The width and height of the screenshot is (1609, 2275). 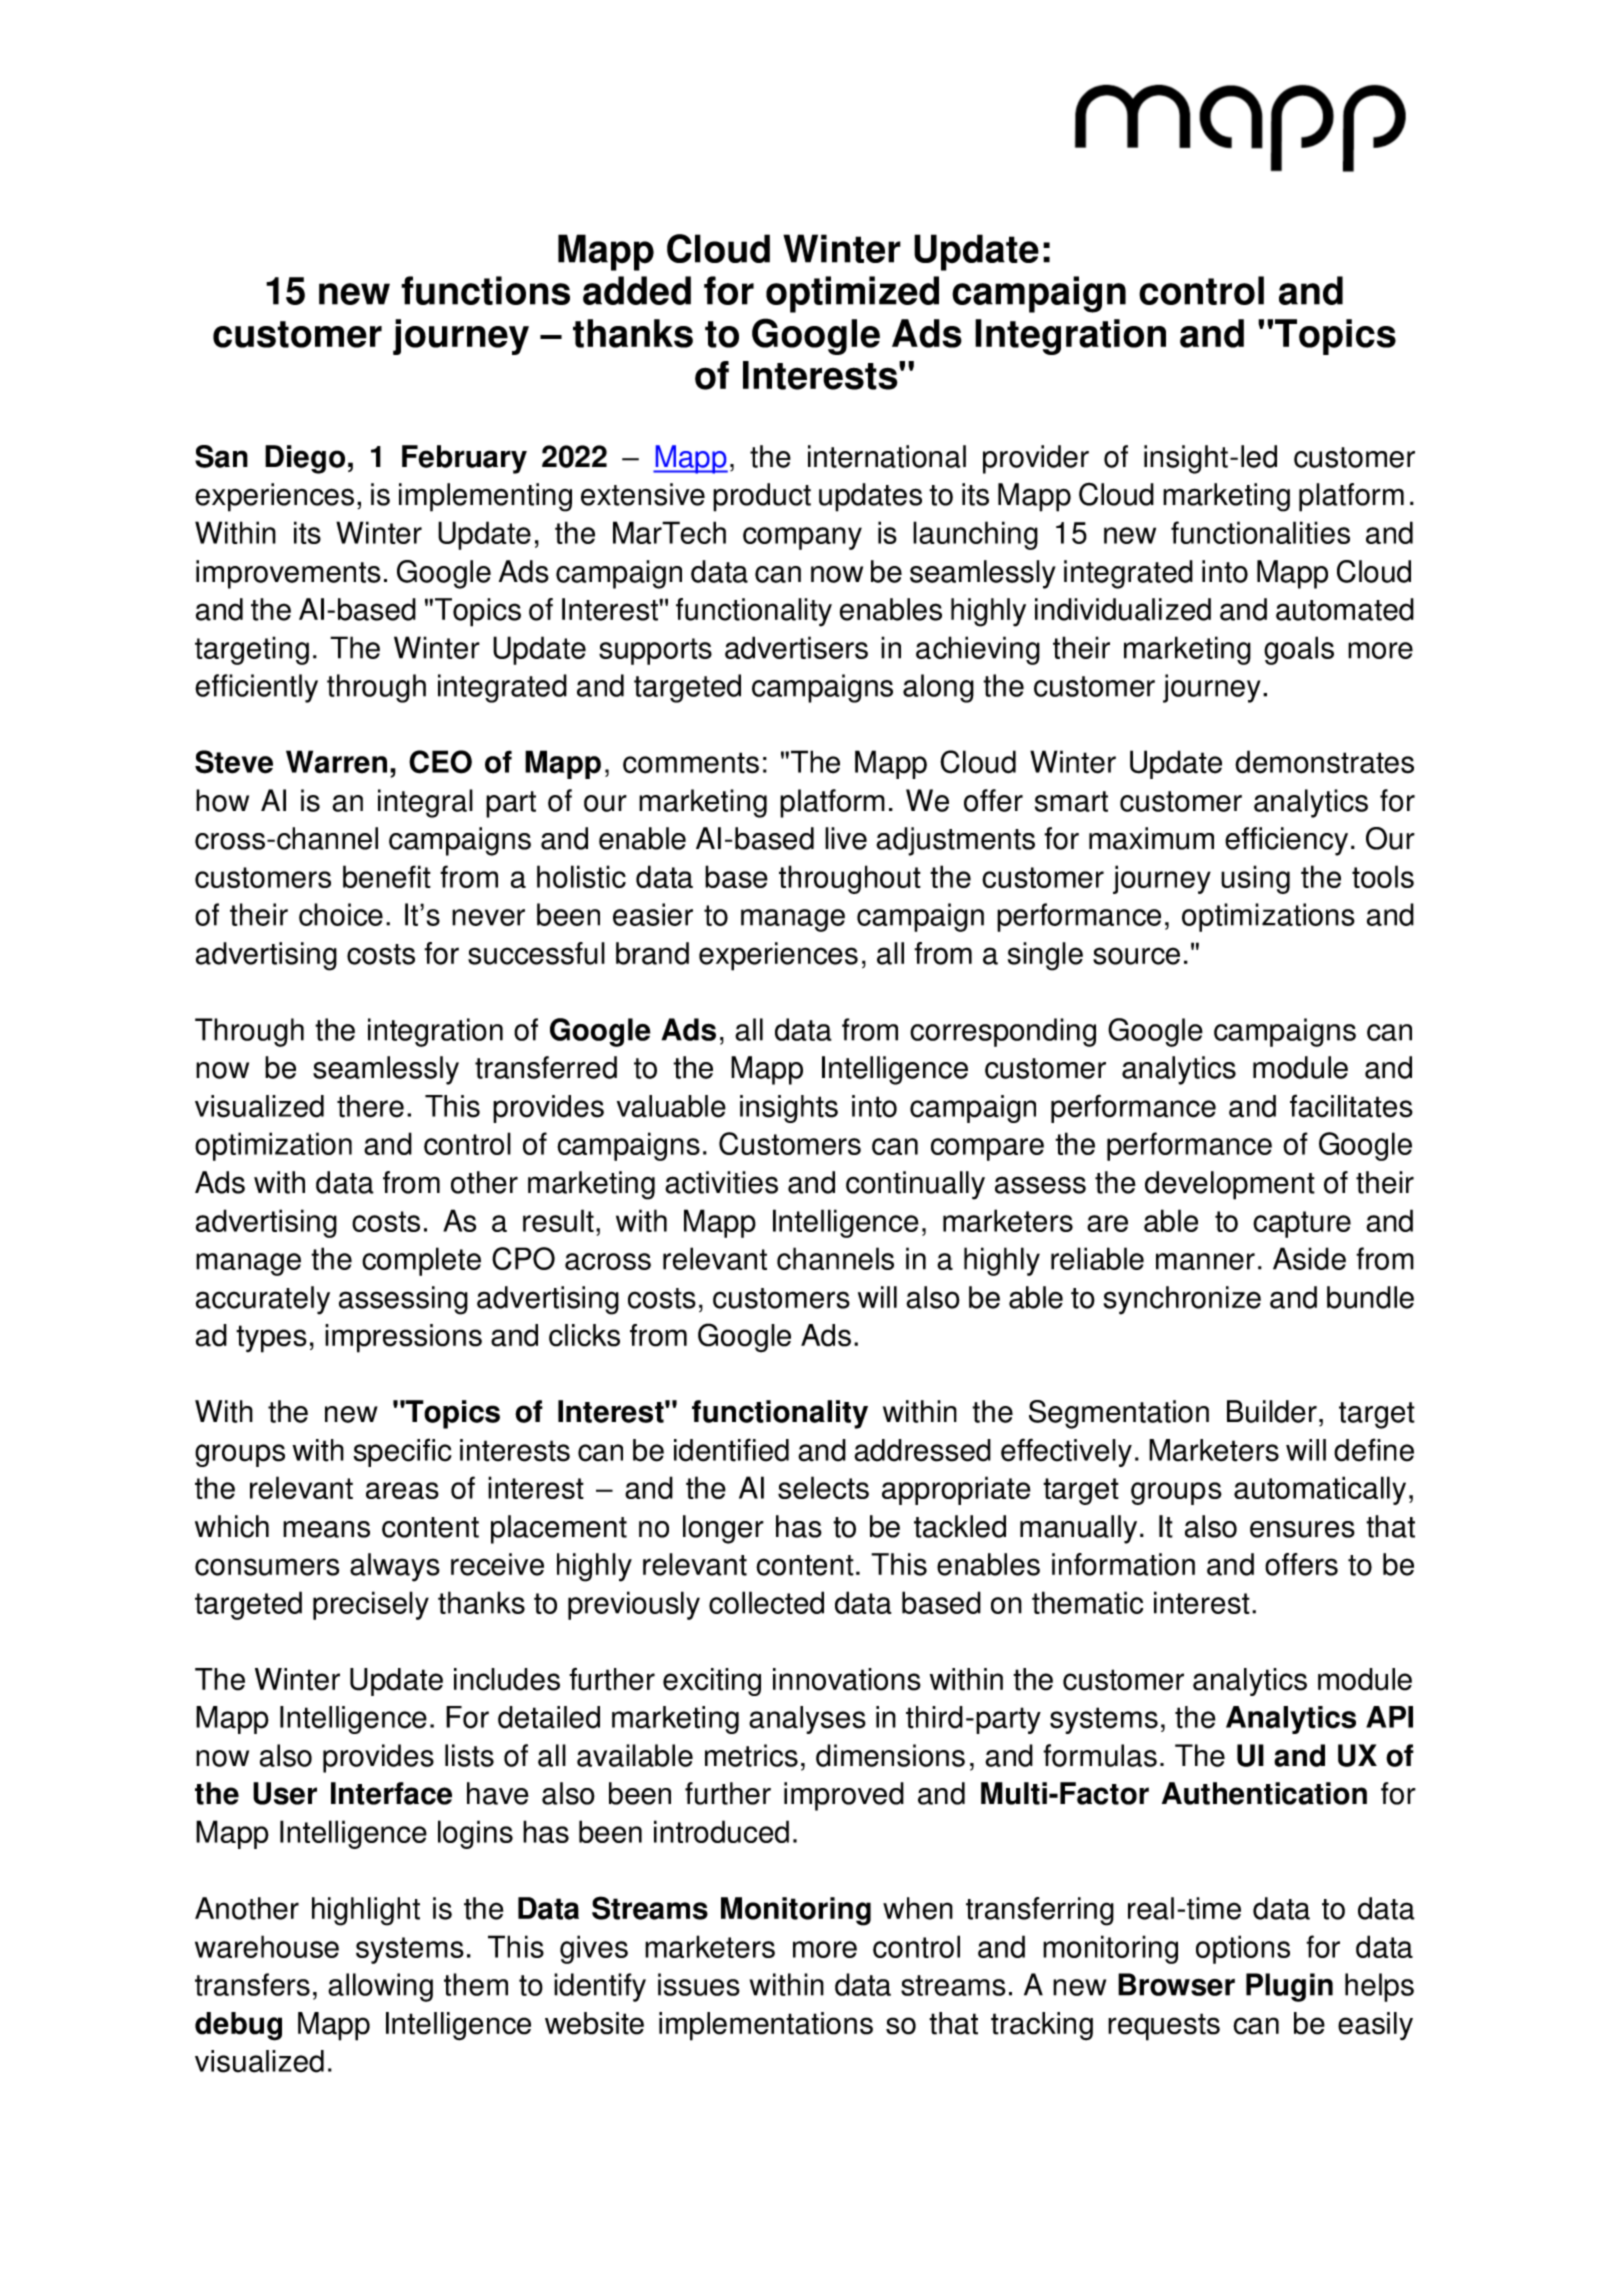 What do you see at coordinates (766, 1602) in the screenshot?
I see `collected` at bounding box center [766, 1602].
